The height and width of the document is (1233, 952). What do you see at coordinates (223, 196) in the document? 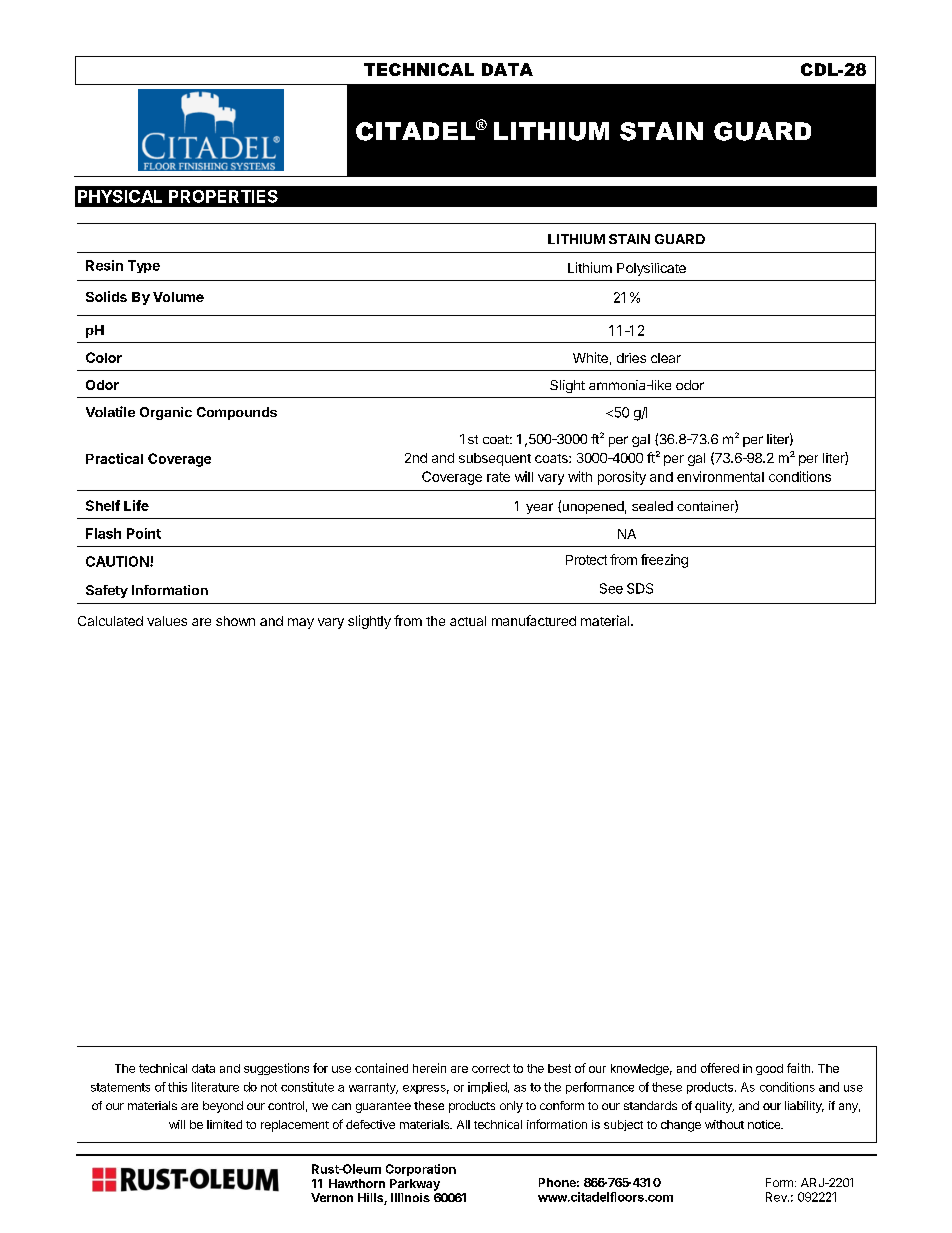
I see `PROPERTIES` at bounding box center [223, 196].
